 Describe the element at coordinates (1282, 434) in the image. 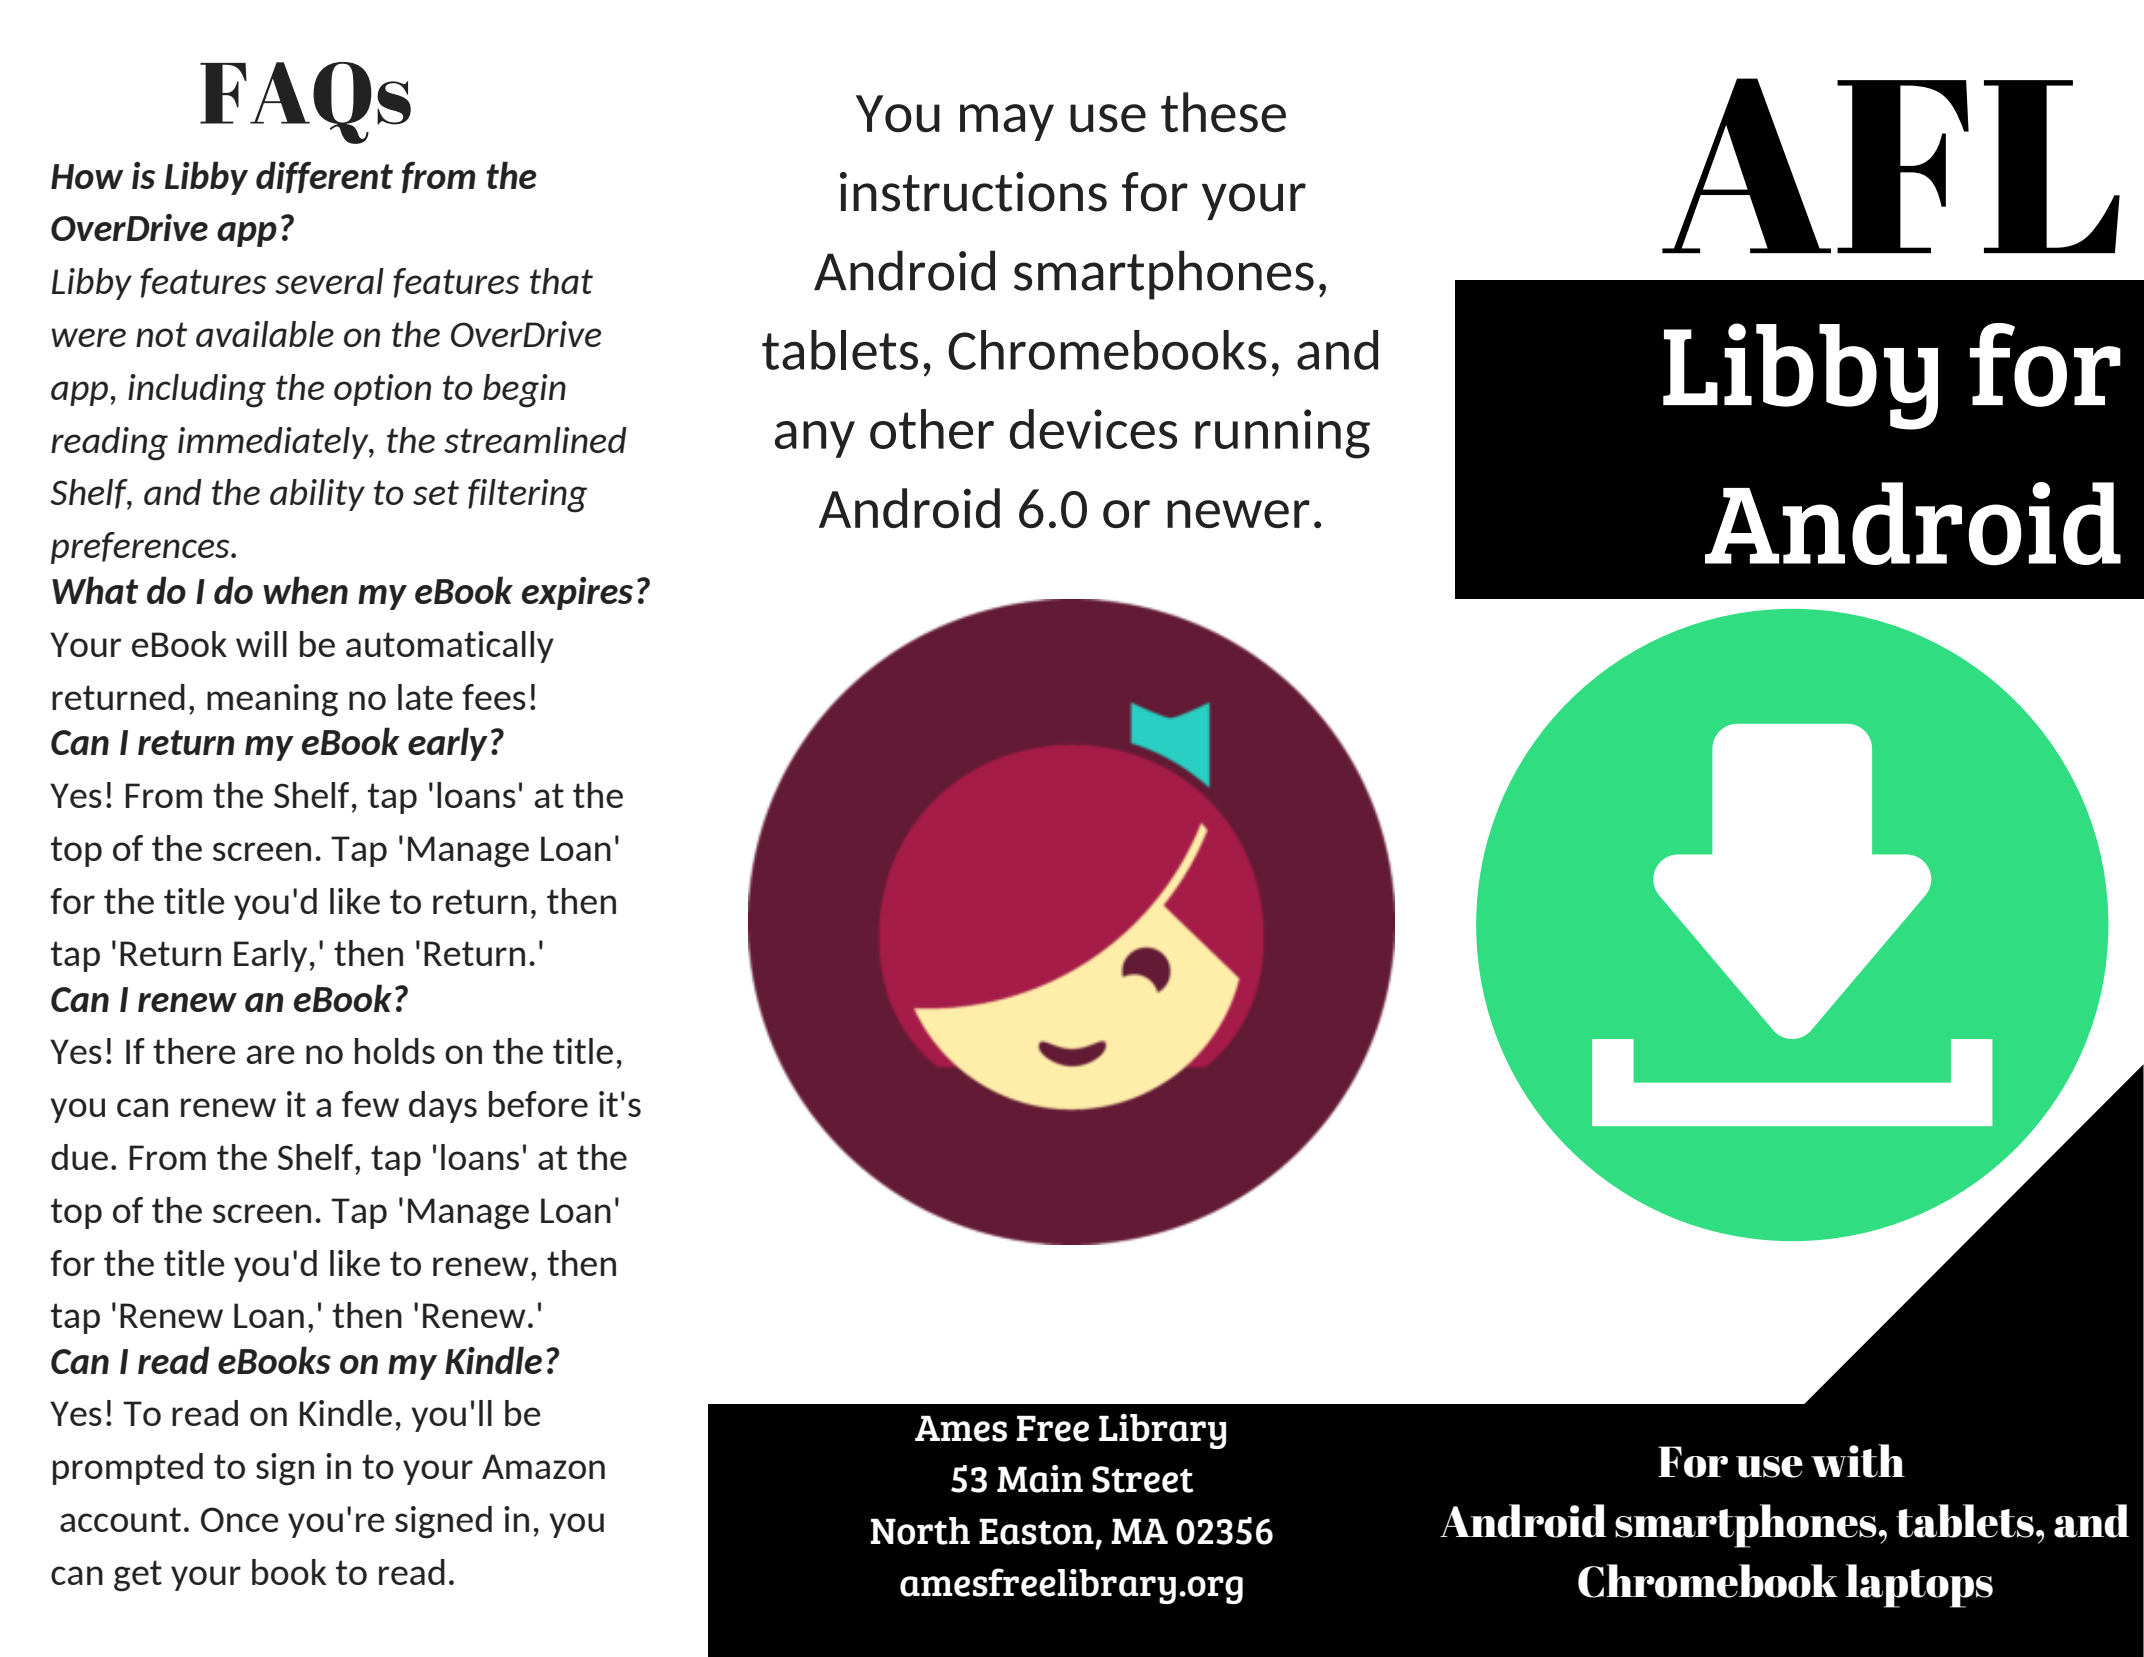

I see `running` at that location.
